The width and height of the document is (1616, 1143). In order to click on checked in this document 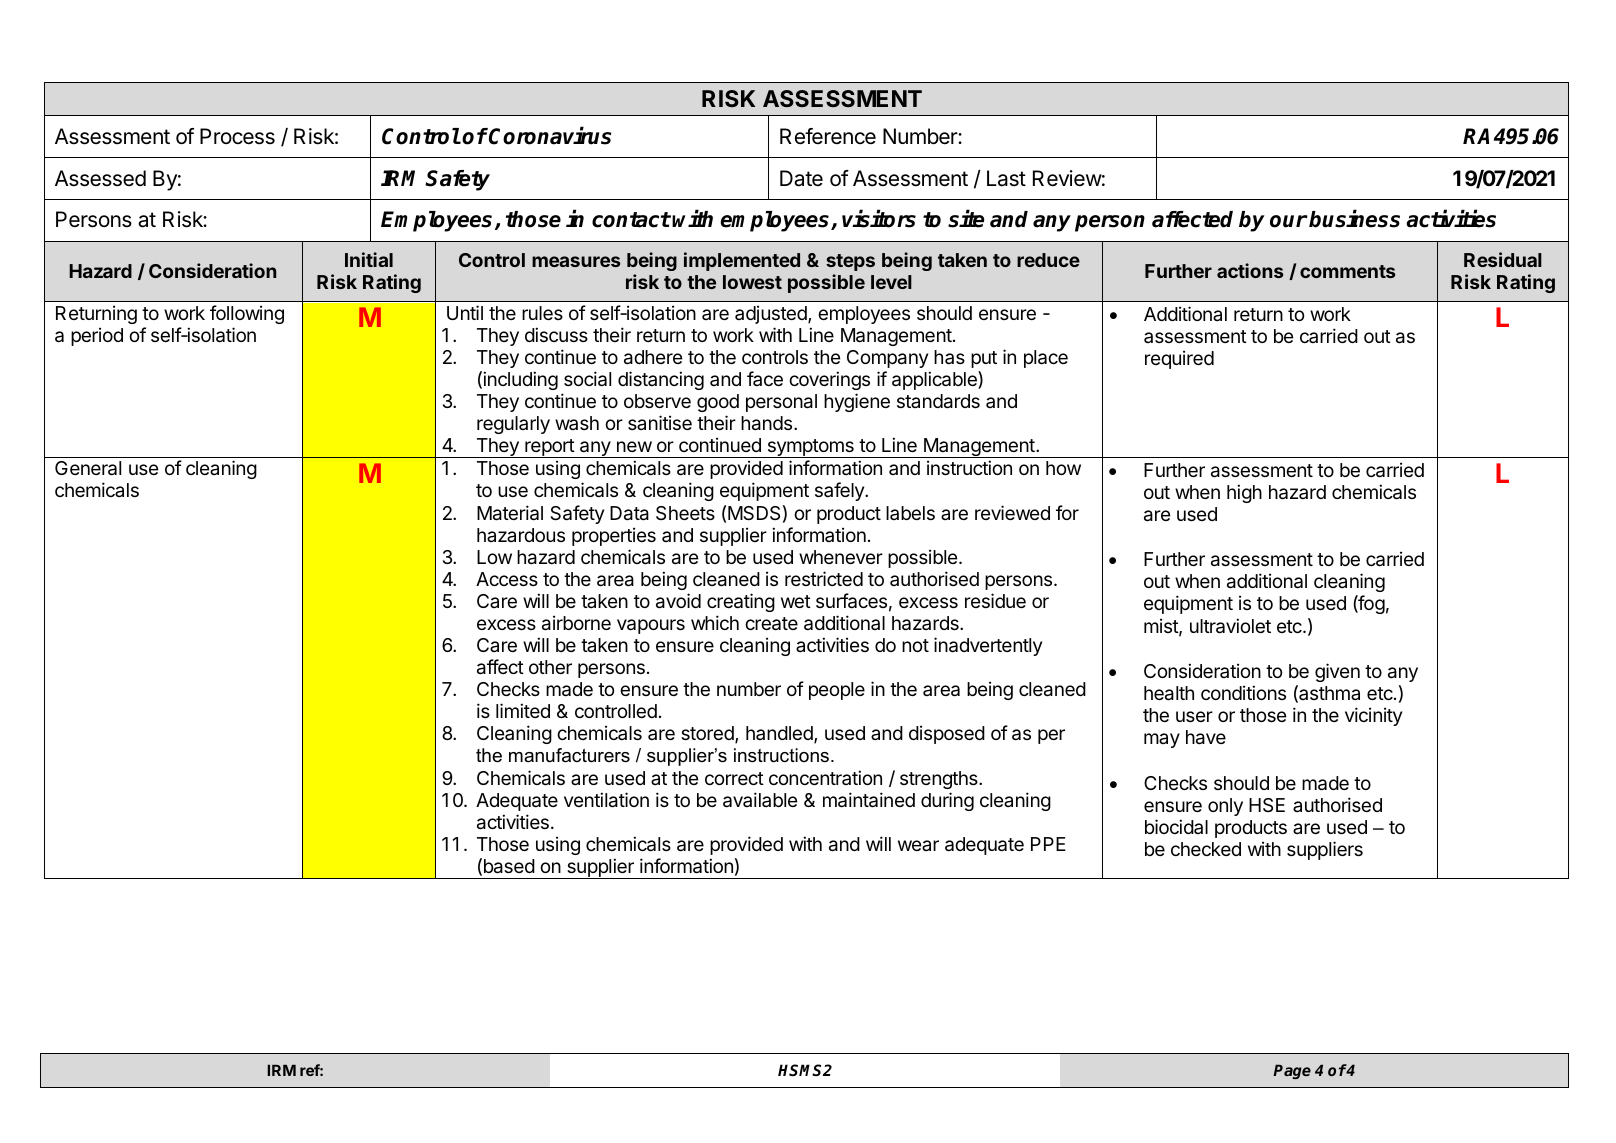, I will do `click(1206, 849)`.
